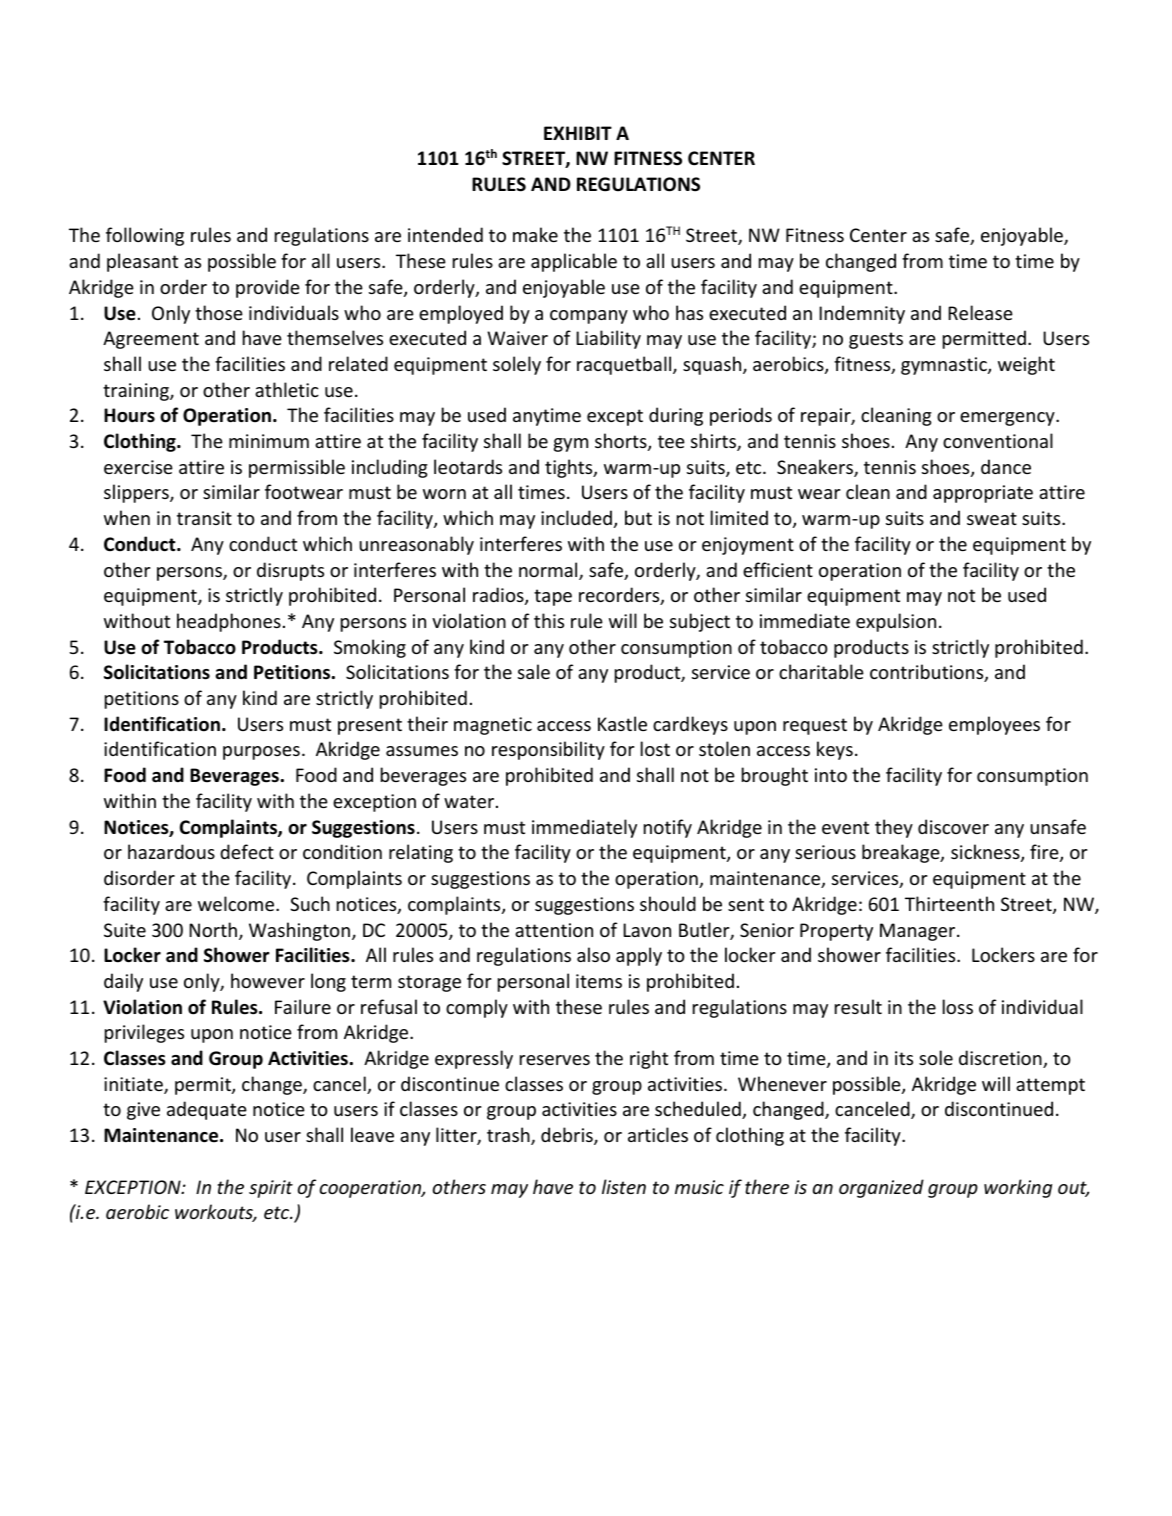 Image resolution: width=1172 pixels, height=1516 pixels. Describe the element at coordinates (578, 133) in the image. I see `EXHIBIT` at that location.
